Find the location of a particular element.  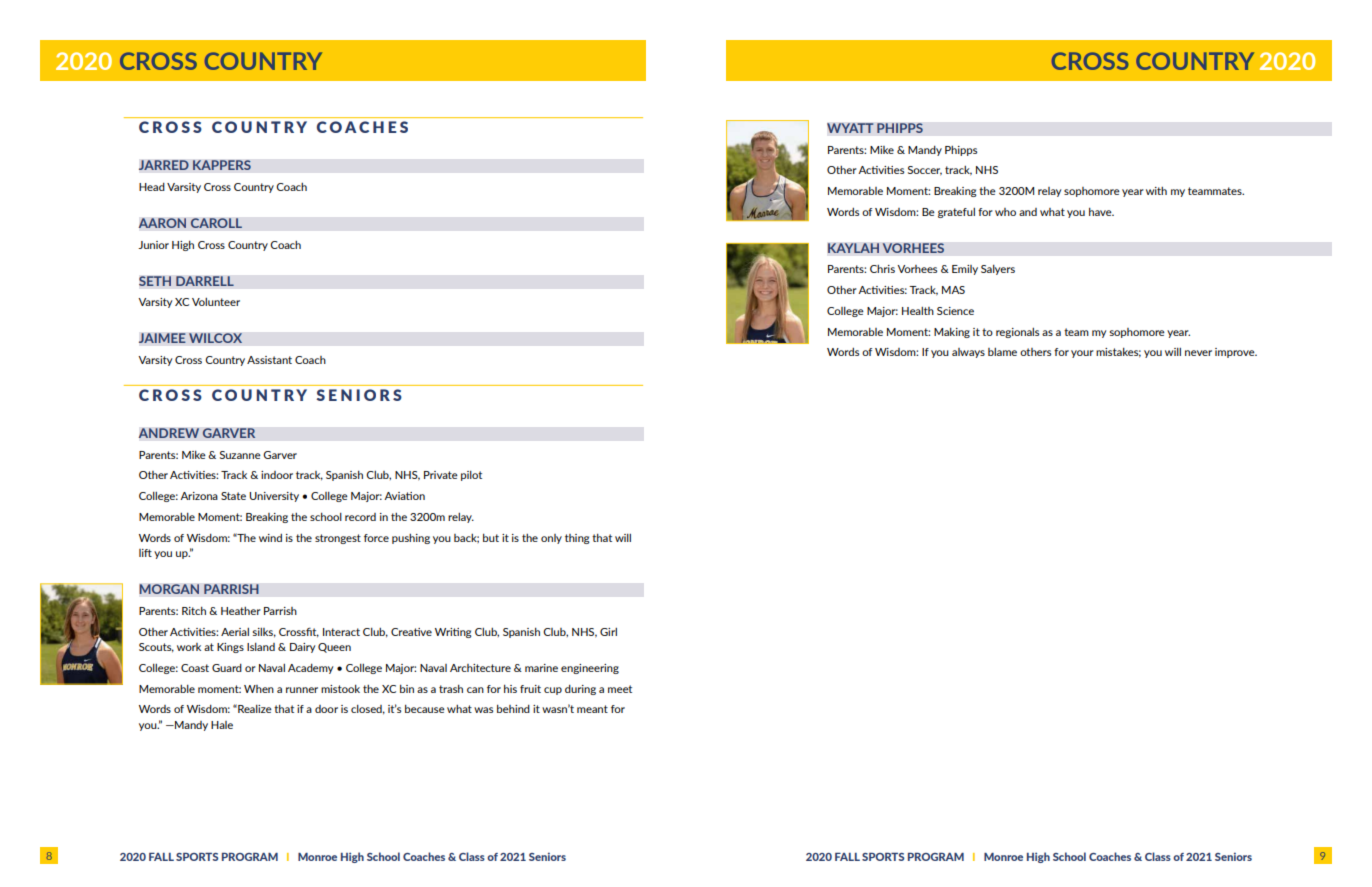

pilot is located at coordinates (471, 476).
